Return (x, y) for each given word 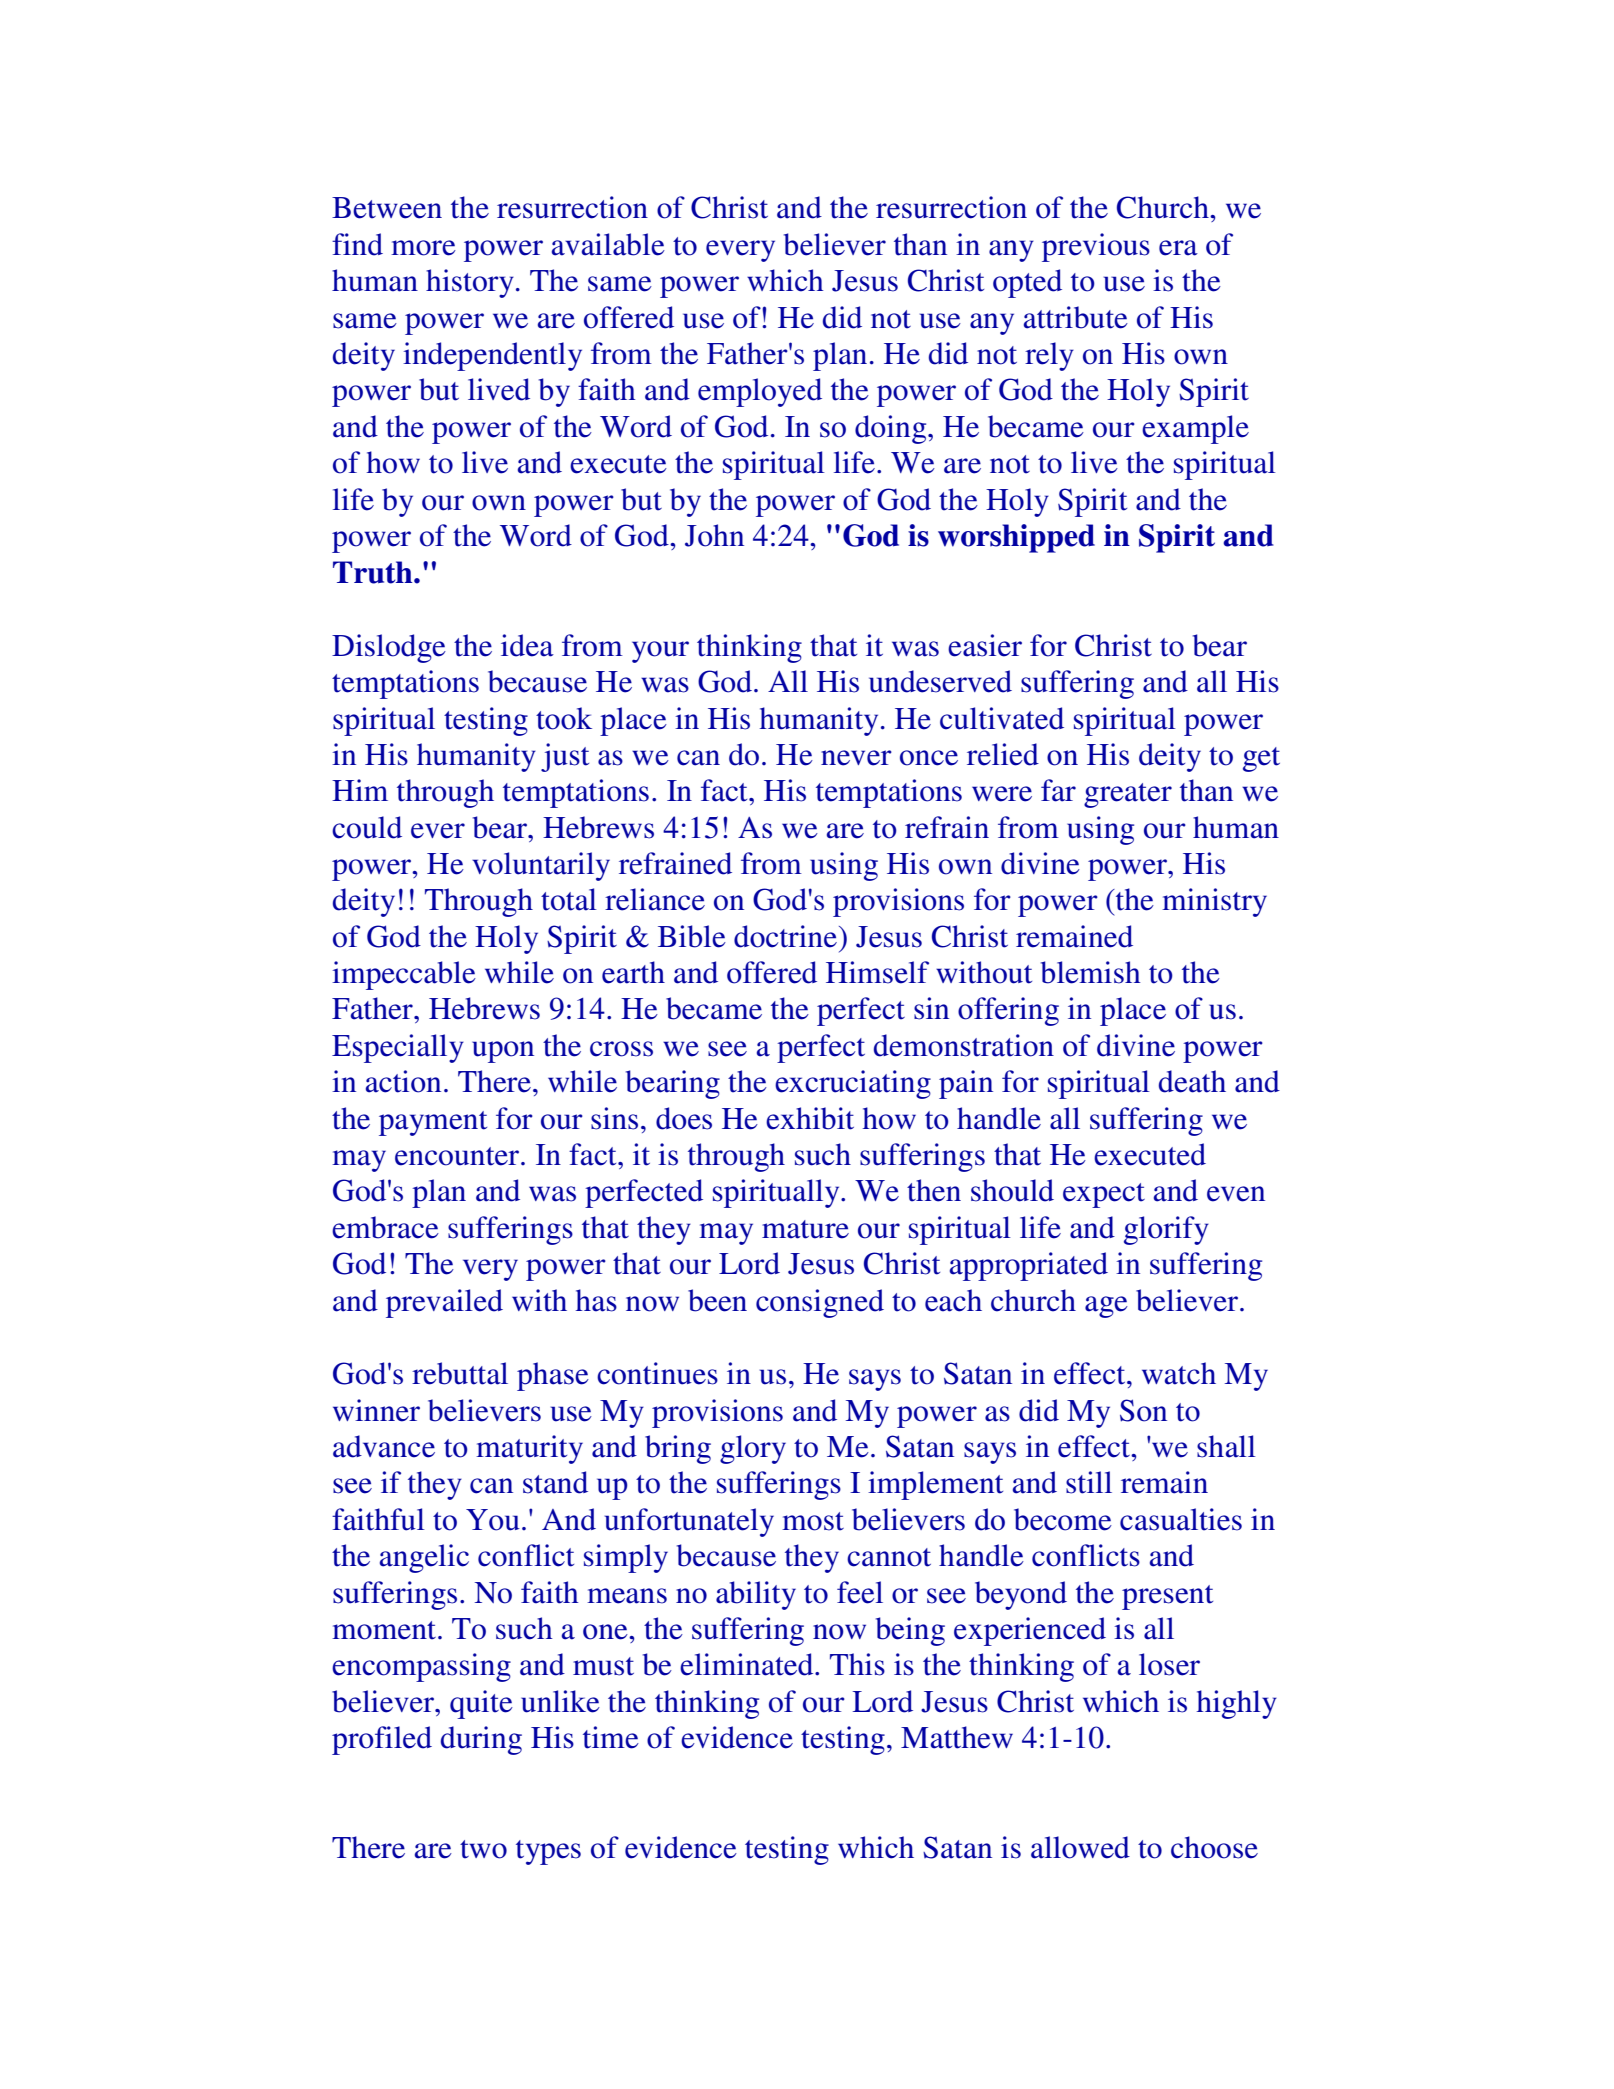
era (1178, 248)
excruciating (853, 1084)
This (857, 1664)
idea (527, 645)
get (1261, 759)
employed (760, 392)
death (1192, 1081)
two (483, 1849)
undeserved (940, 681)
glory (753, 1449)
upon (503, 1052)
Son (1143, 1410)
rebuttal (460, 1373)
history (470, 283)
